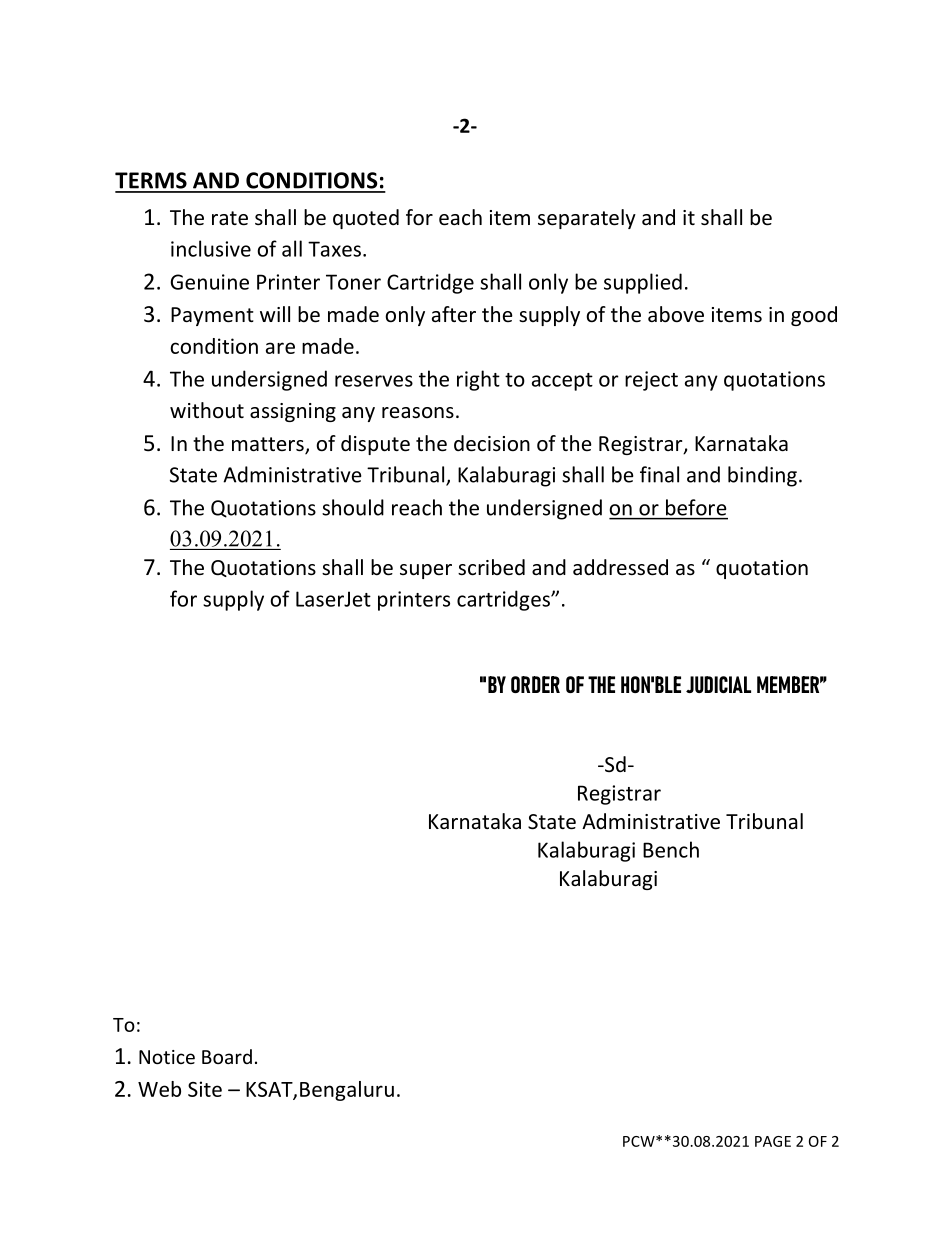 This image has height=1233, width=952. I want to click on inclusive, so click(211, 248).
